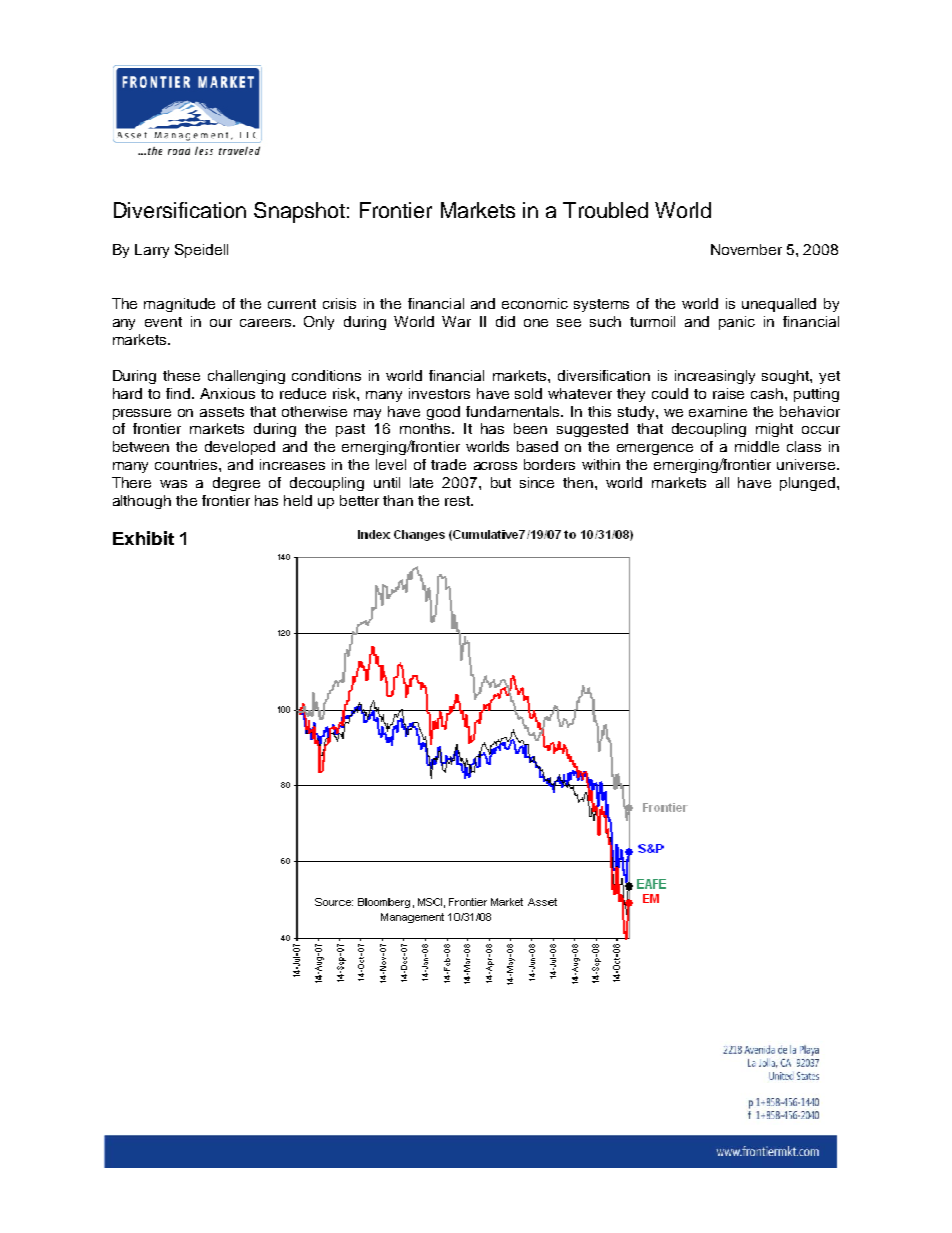 The height and width of the screenshot is (1233, 952). What do you see at coordinates (222, 412) in the screenshot?
I see `assets` at bounding box center [222, 412].
